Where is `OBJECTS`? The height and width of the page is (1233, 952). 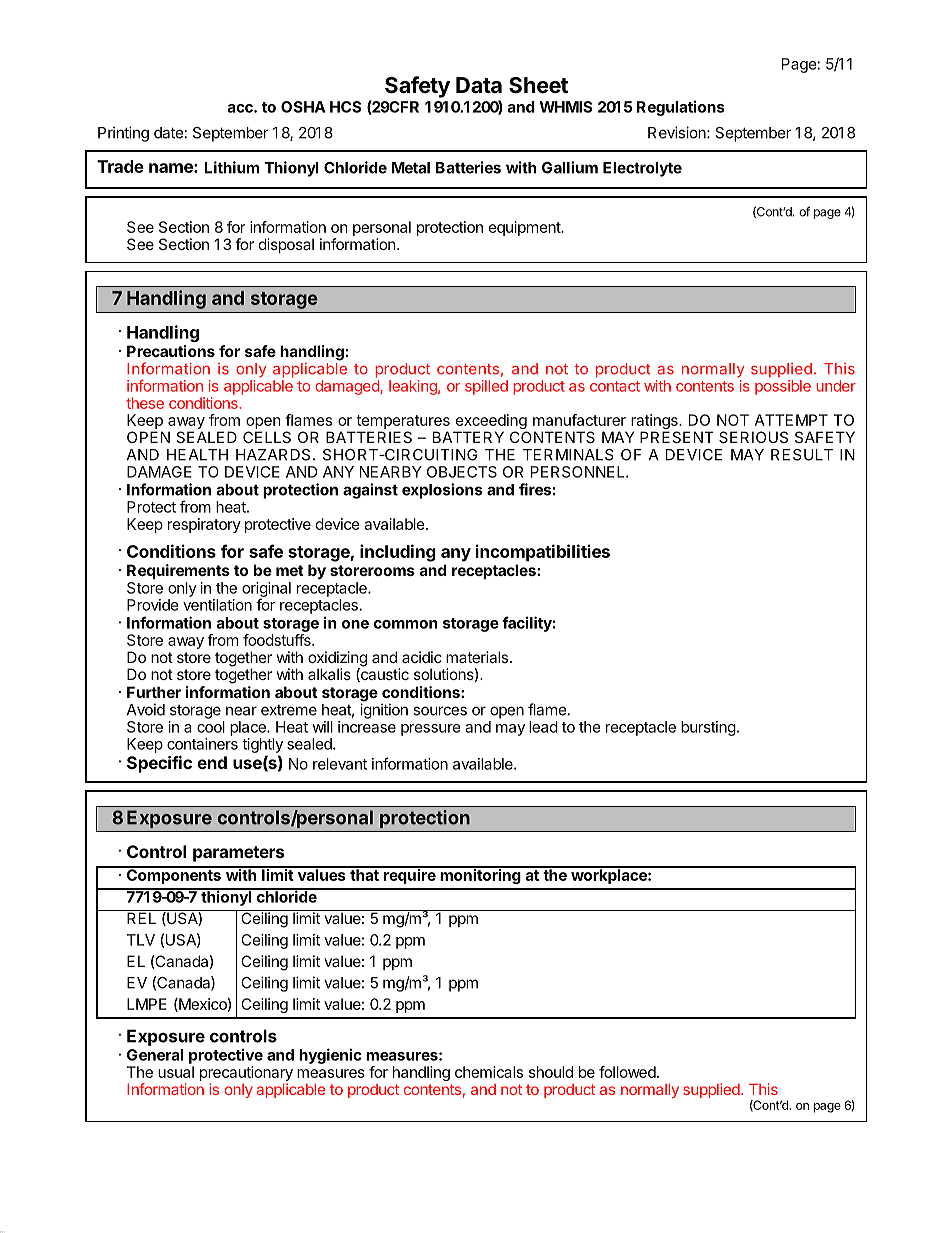 OBJECTS is located at coordinates (462, 472).
